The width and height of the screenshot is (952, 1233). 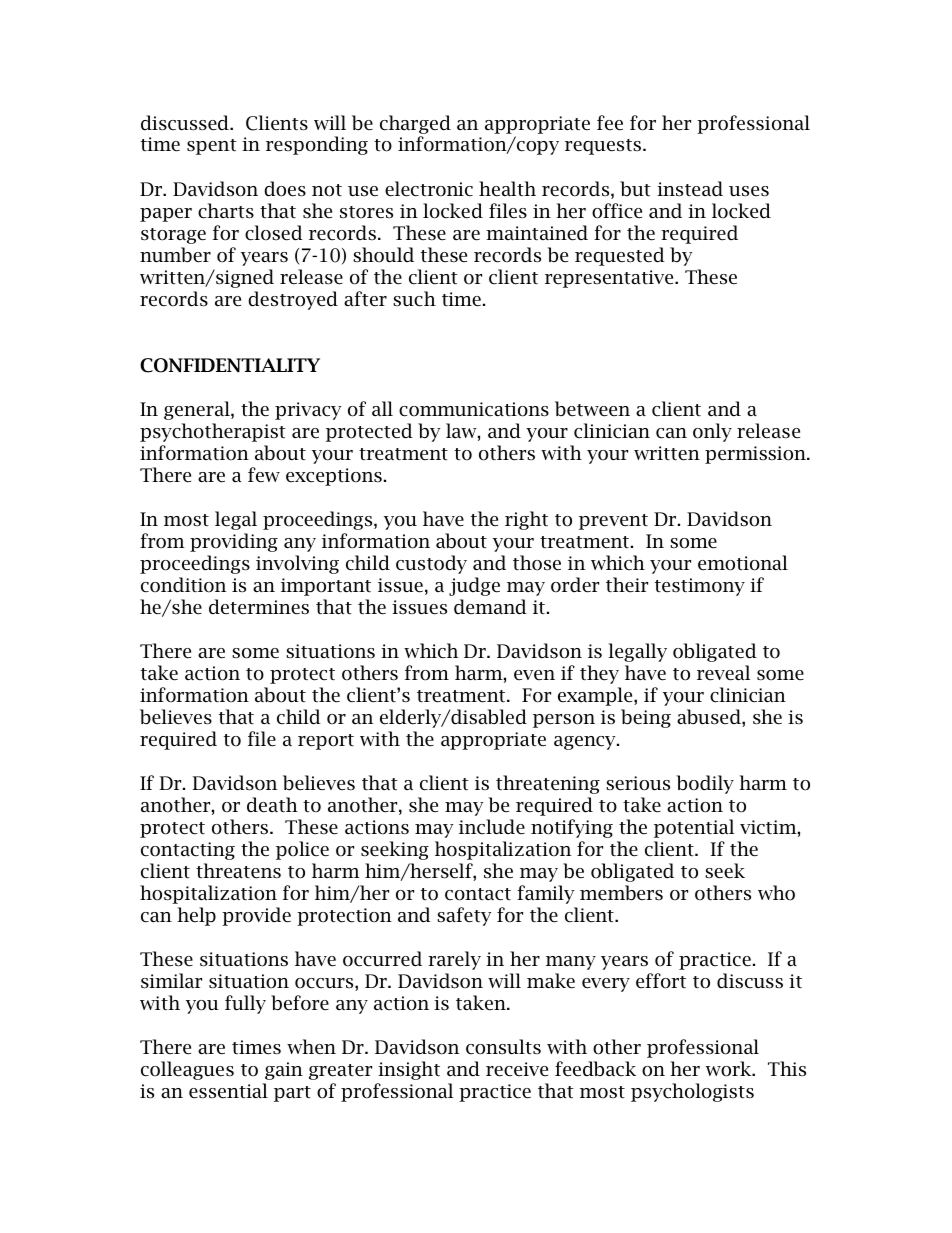 I want to click on threatens, so click(x=238, y=871).
